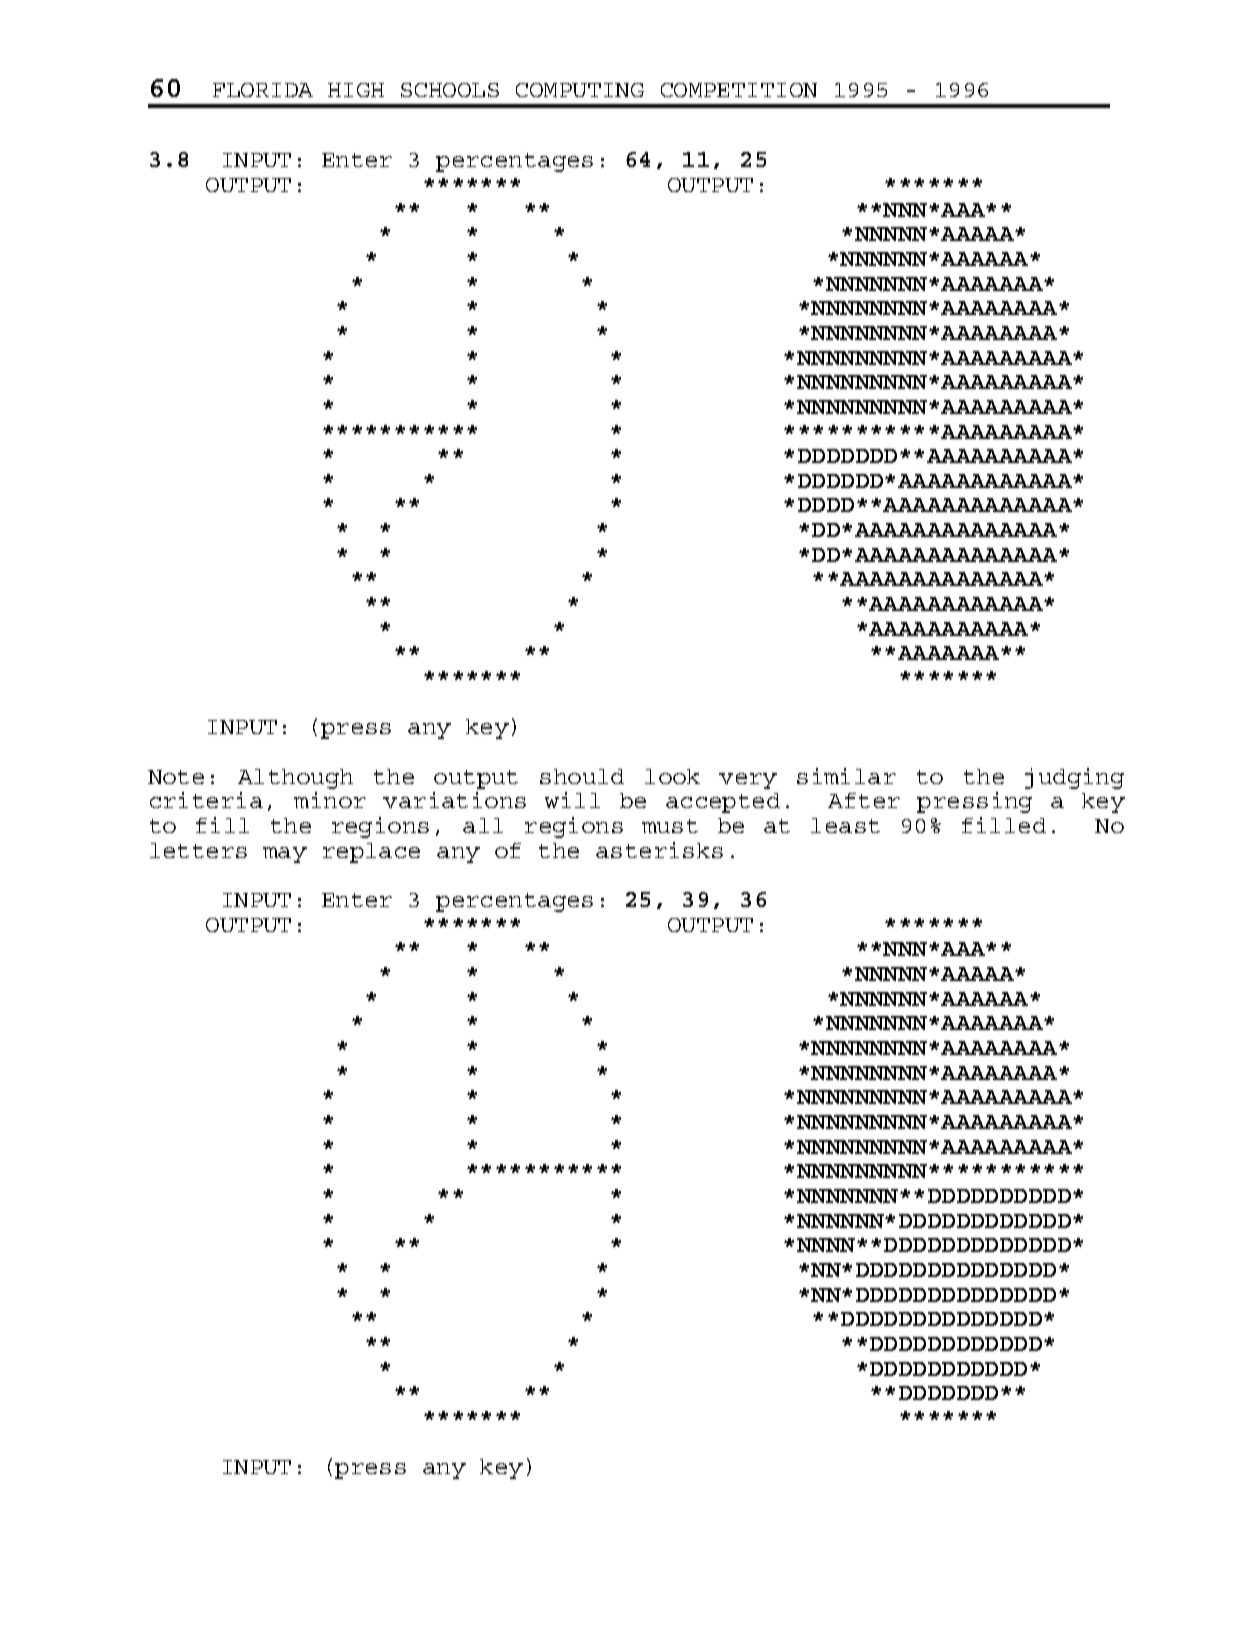  Describe the element at coordinates (295, 779) in the document. I see `Although` at that location.
